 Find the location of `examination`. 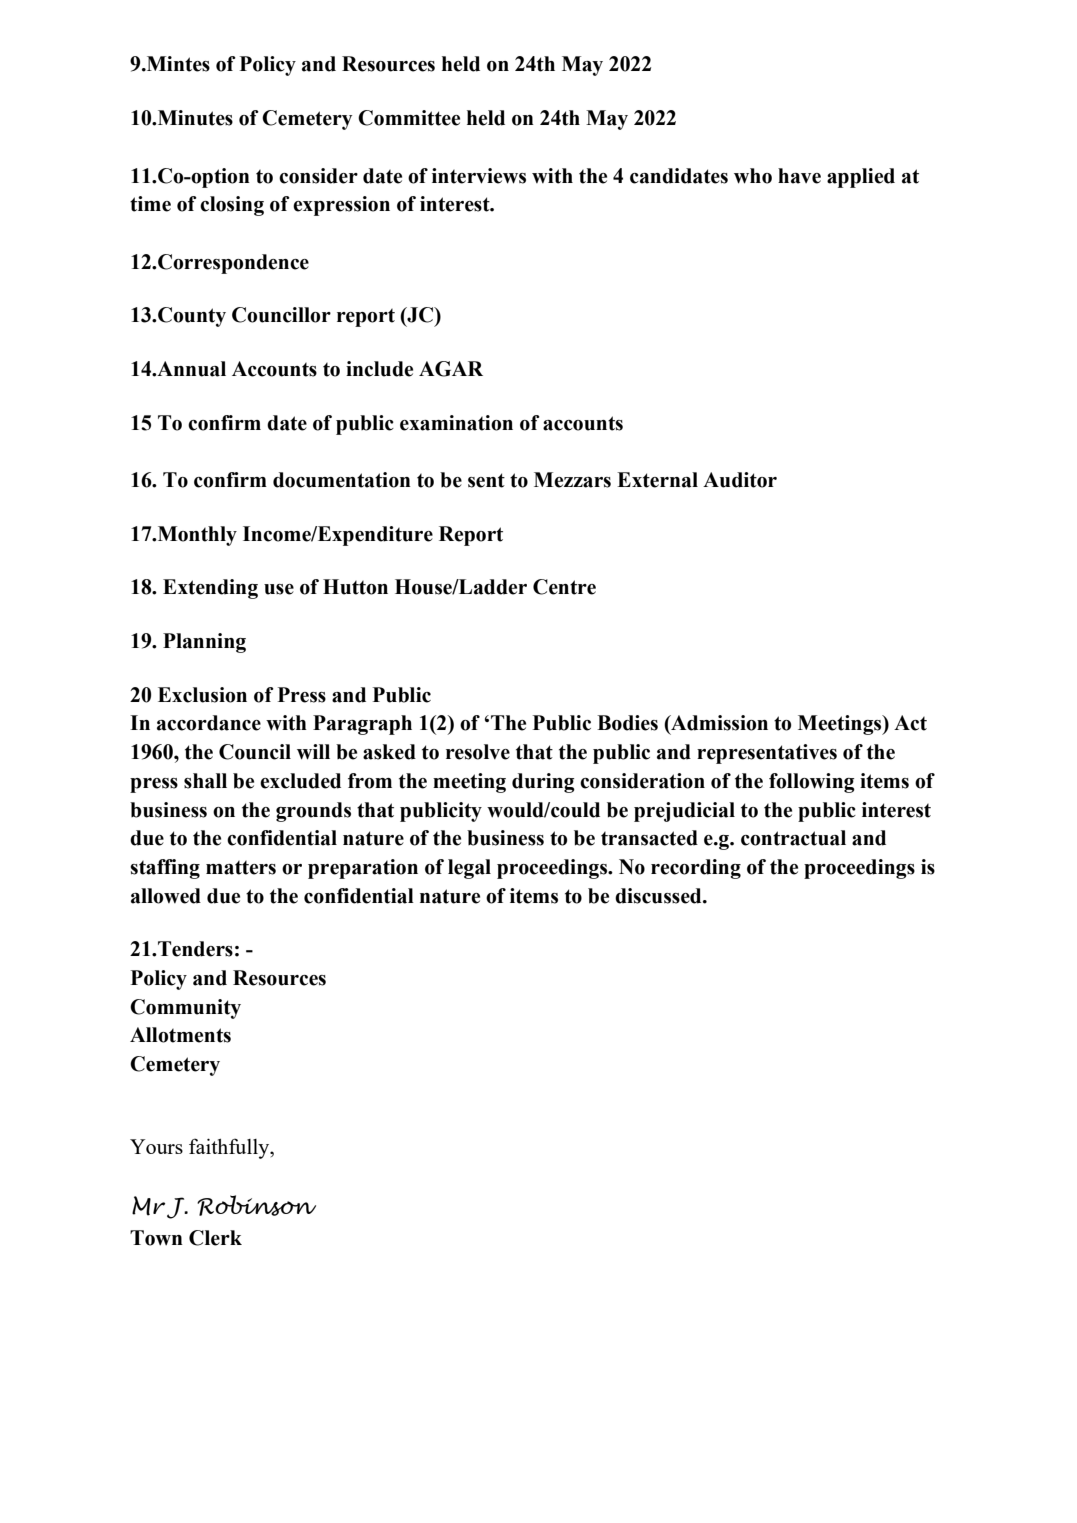

examination is located at coordinates (456, 423).
